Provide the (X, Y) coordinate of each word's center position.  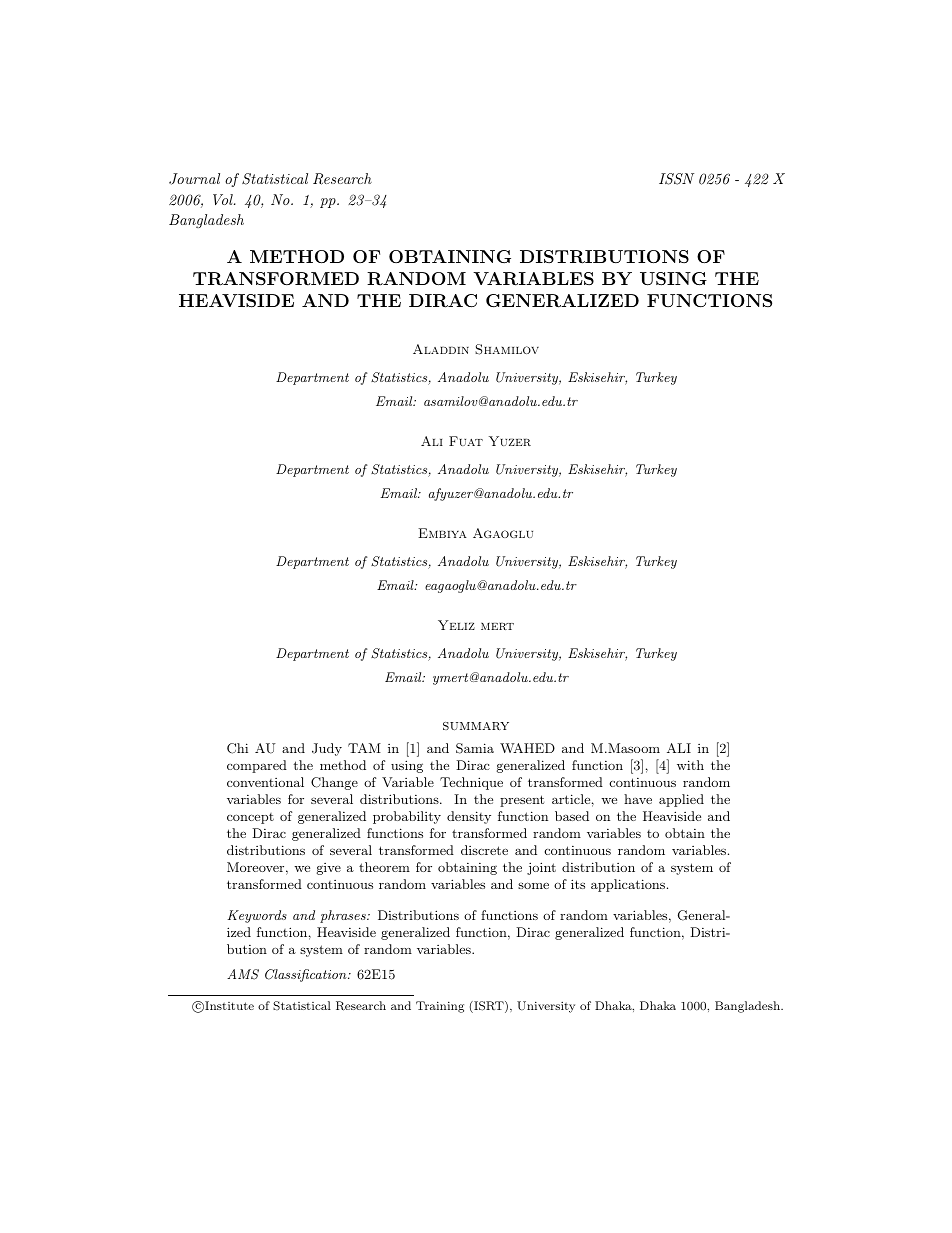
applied (681, 800)
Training (440, 1007)
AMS (243, 974)
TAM (364, 748)
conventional (265, 782)
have (638, 799)
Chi (237, 748)
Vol (224, 199)
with (690, 765)
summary (476, 726)
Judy (327, 749)
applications (629, 885)
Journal (194, 179)
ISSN (676, 179)
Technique (471, 783)
